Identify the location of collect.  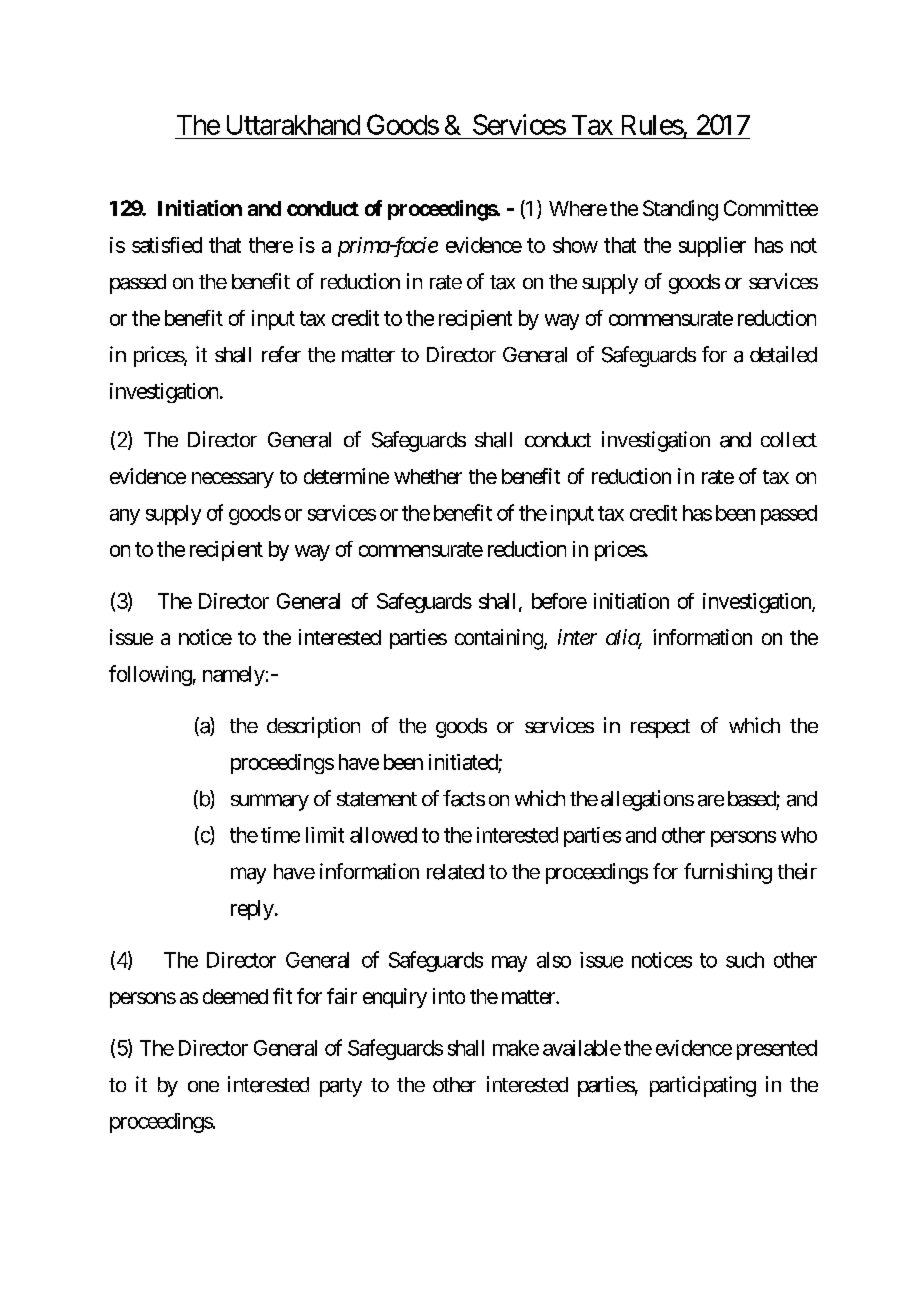
(789, 439).
